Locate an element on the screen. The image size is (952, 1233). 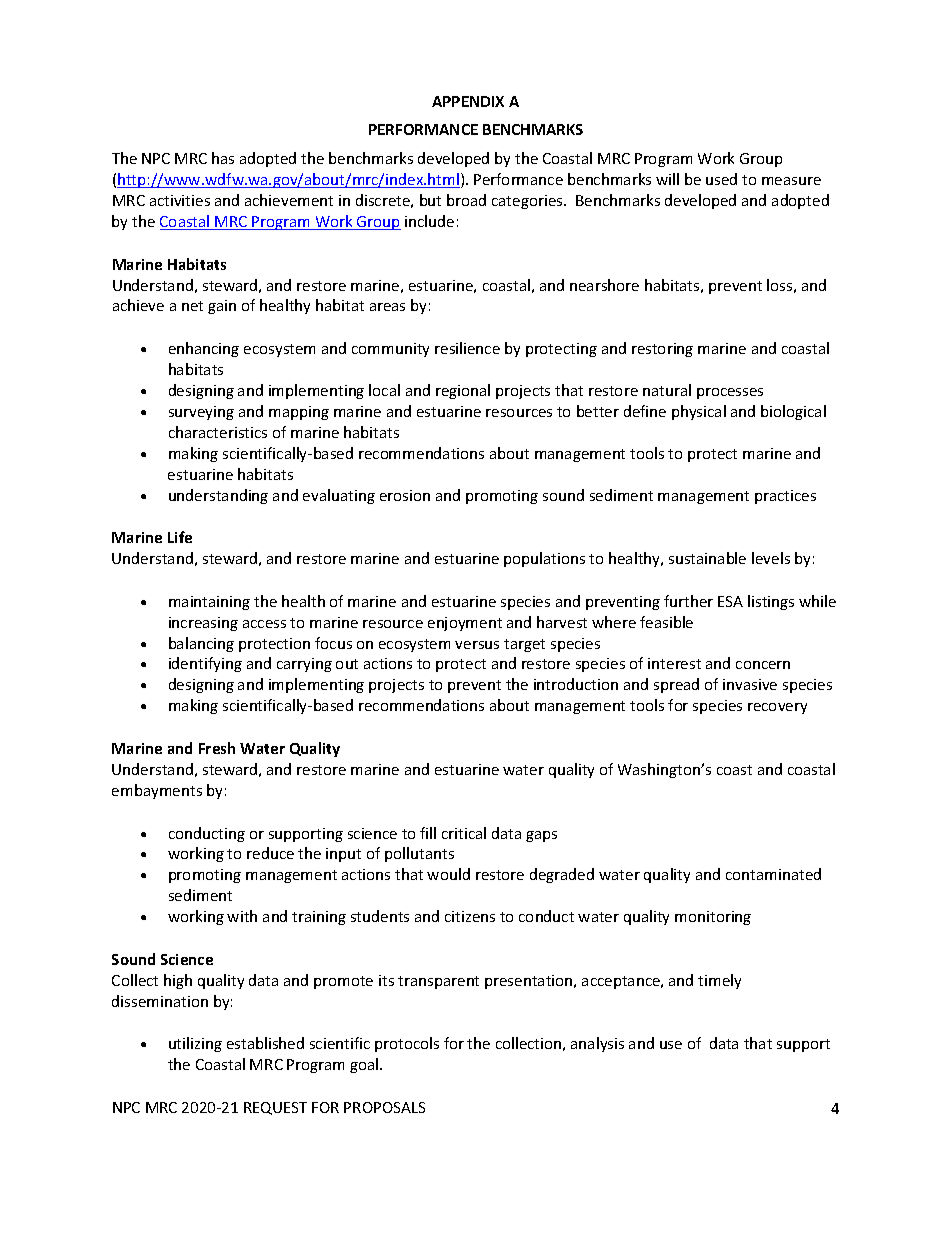
protocols is located at coordinates (407, 1044).
